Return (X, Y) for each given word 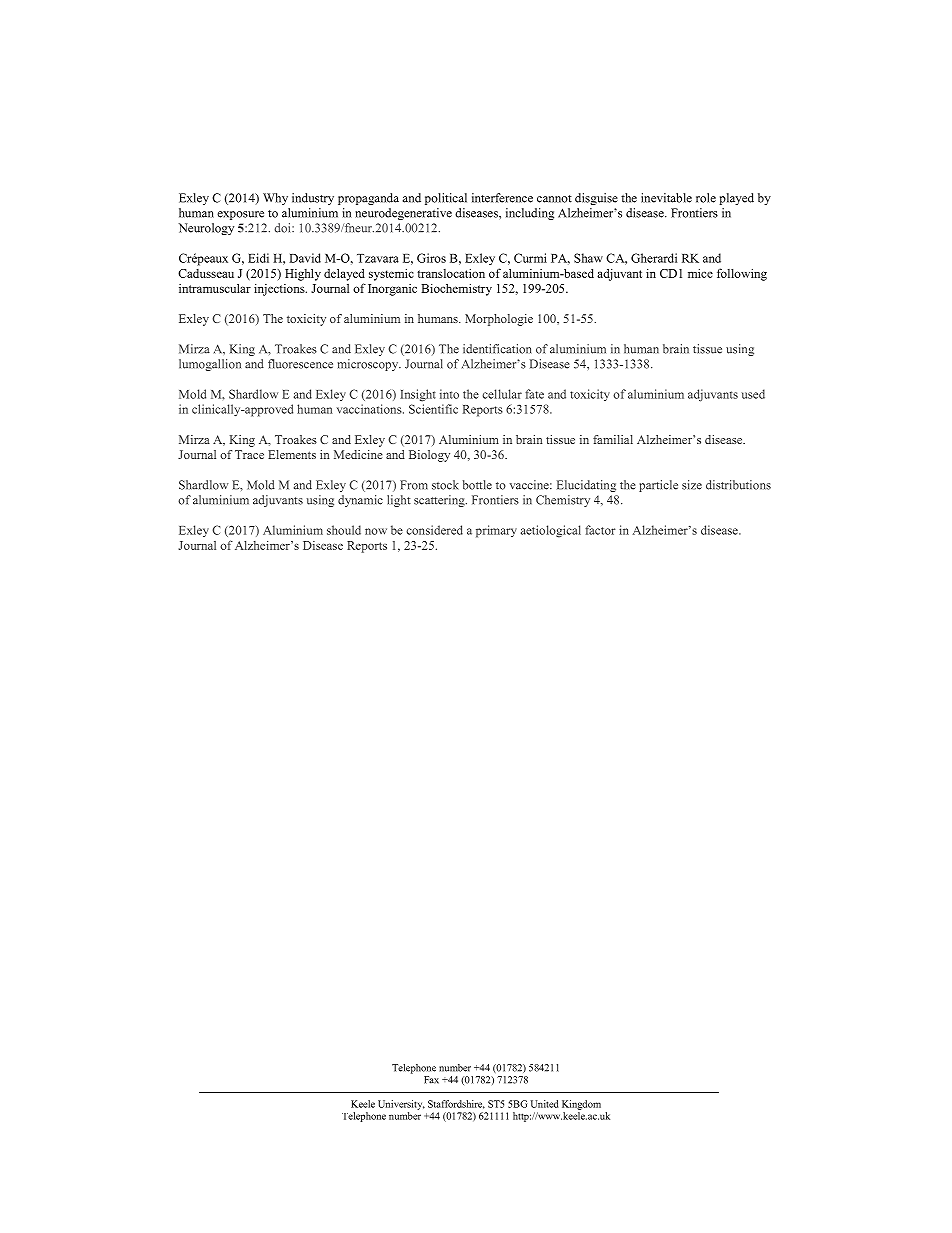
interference (502, 198)
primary (496, 531)
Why (275, 199)
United (544, 1104)
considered (434, 530)
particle (658, 486)
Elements (292, 454)
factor (600, 530)
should (344, 530)
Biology (429, 456)
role (706, 198)
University (401, 1105)
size (692, 485)
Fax (431, 1080)
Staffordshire (456, 1104)
